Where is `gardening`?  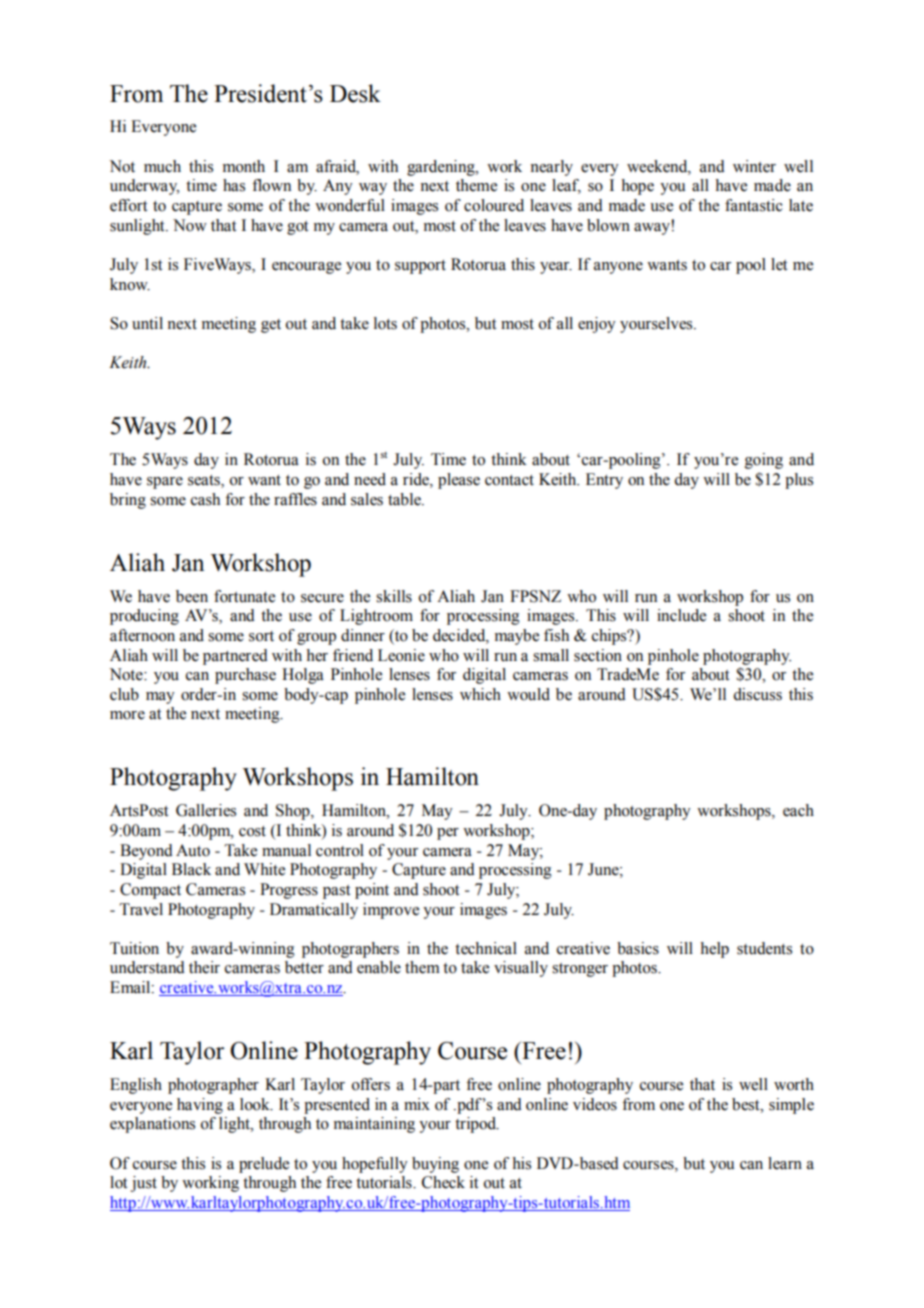
gardening is located at coordinates (442, 168).
